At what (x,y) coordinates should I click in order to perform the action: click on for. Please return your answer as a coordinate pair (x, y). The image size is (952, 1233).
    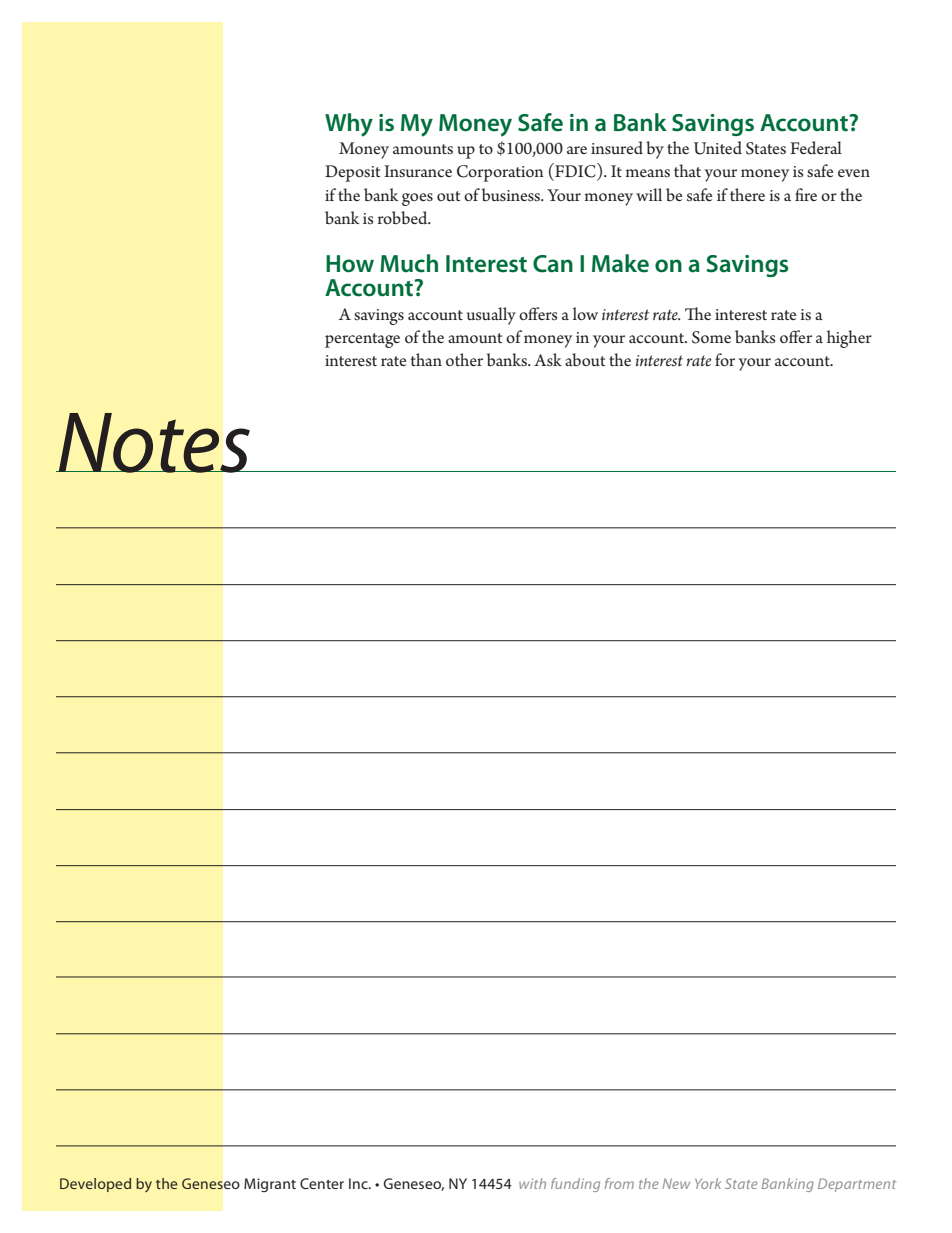
    Looking at the image, I should click on (725, 359).
